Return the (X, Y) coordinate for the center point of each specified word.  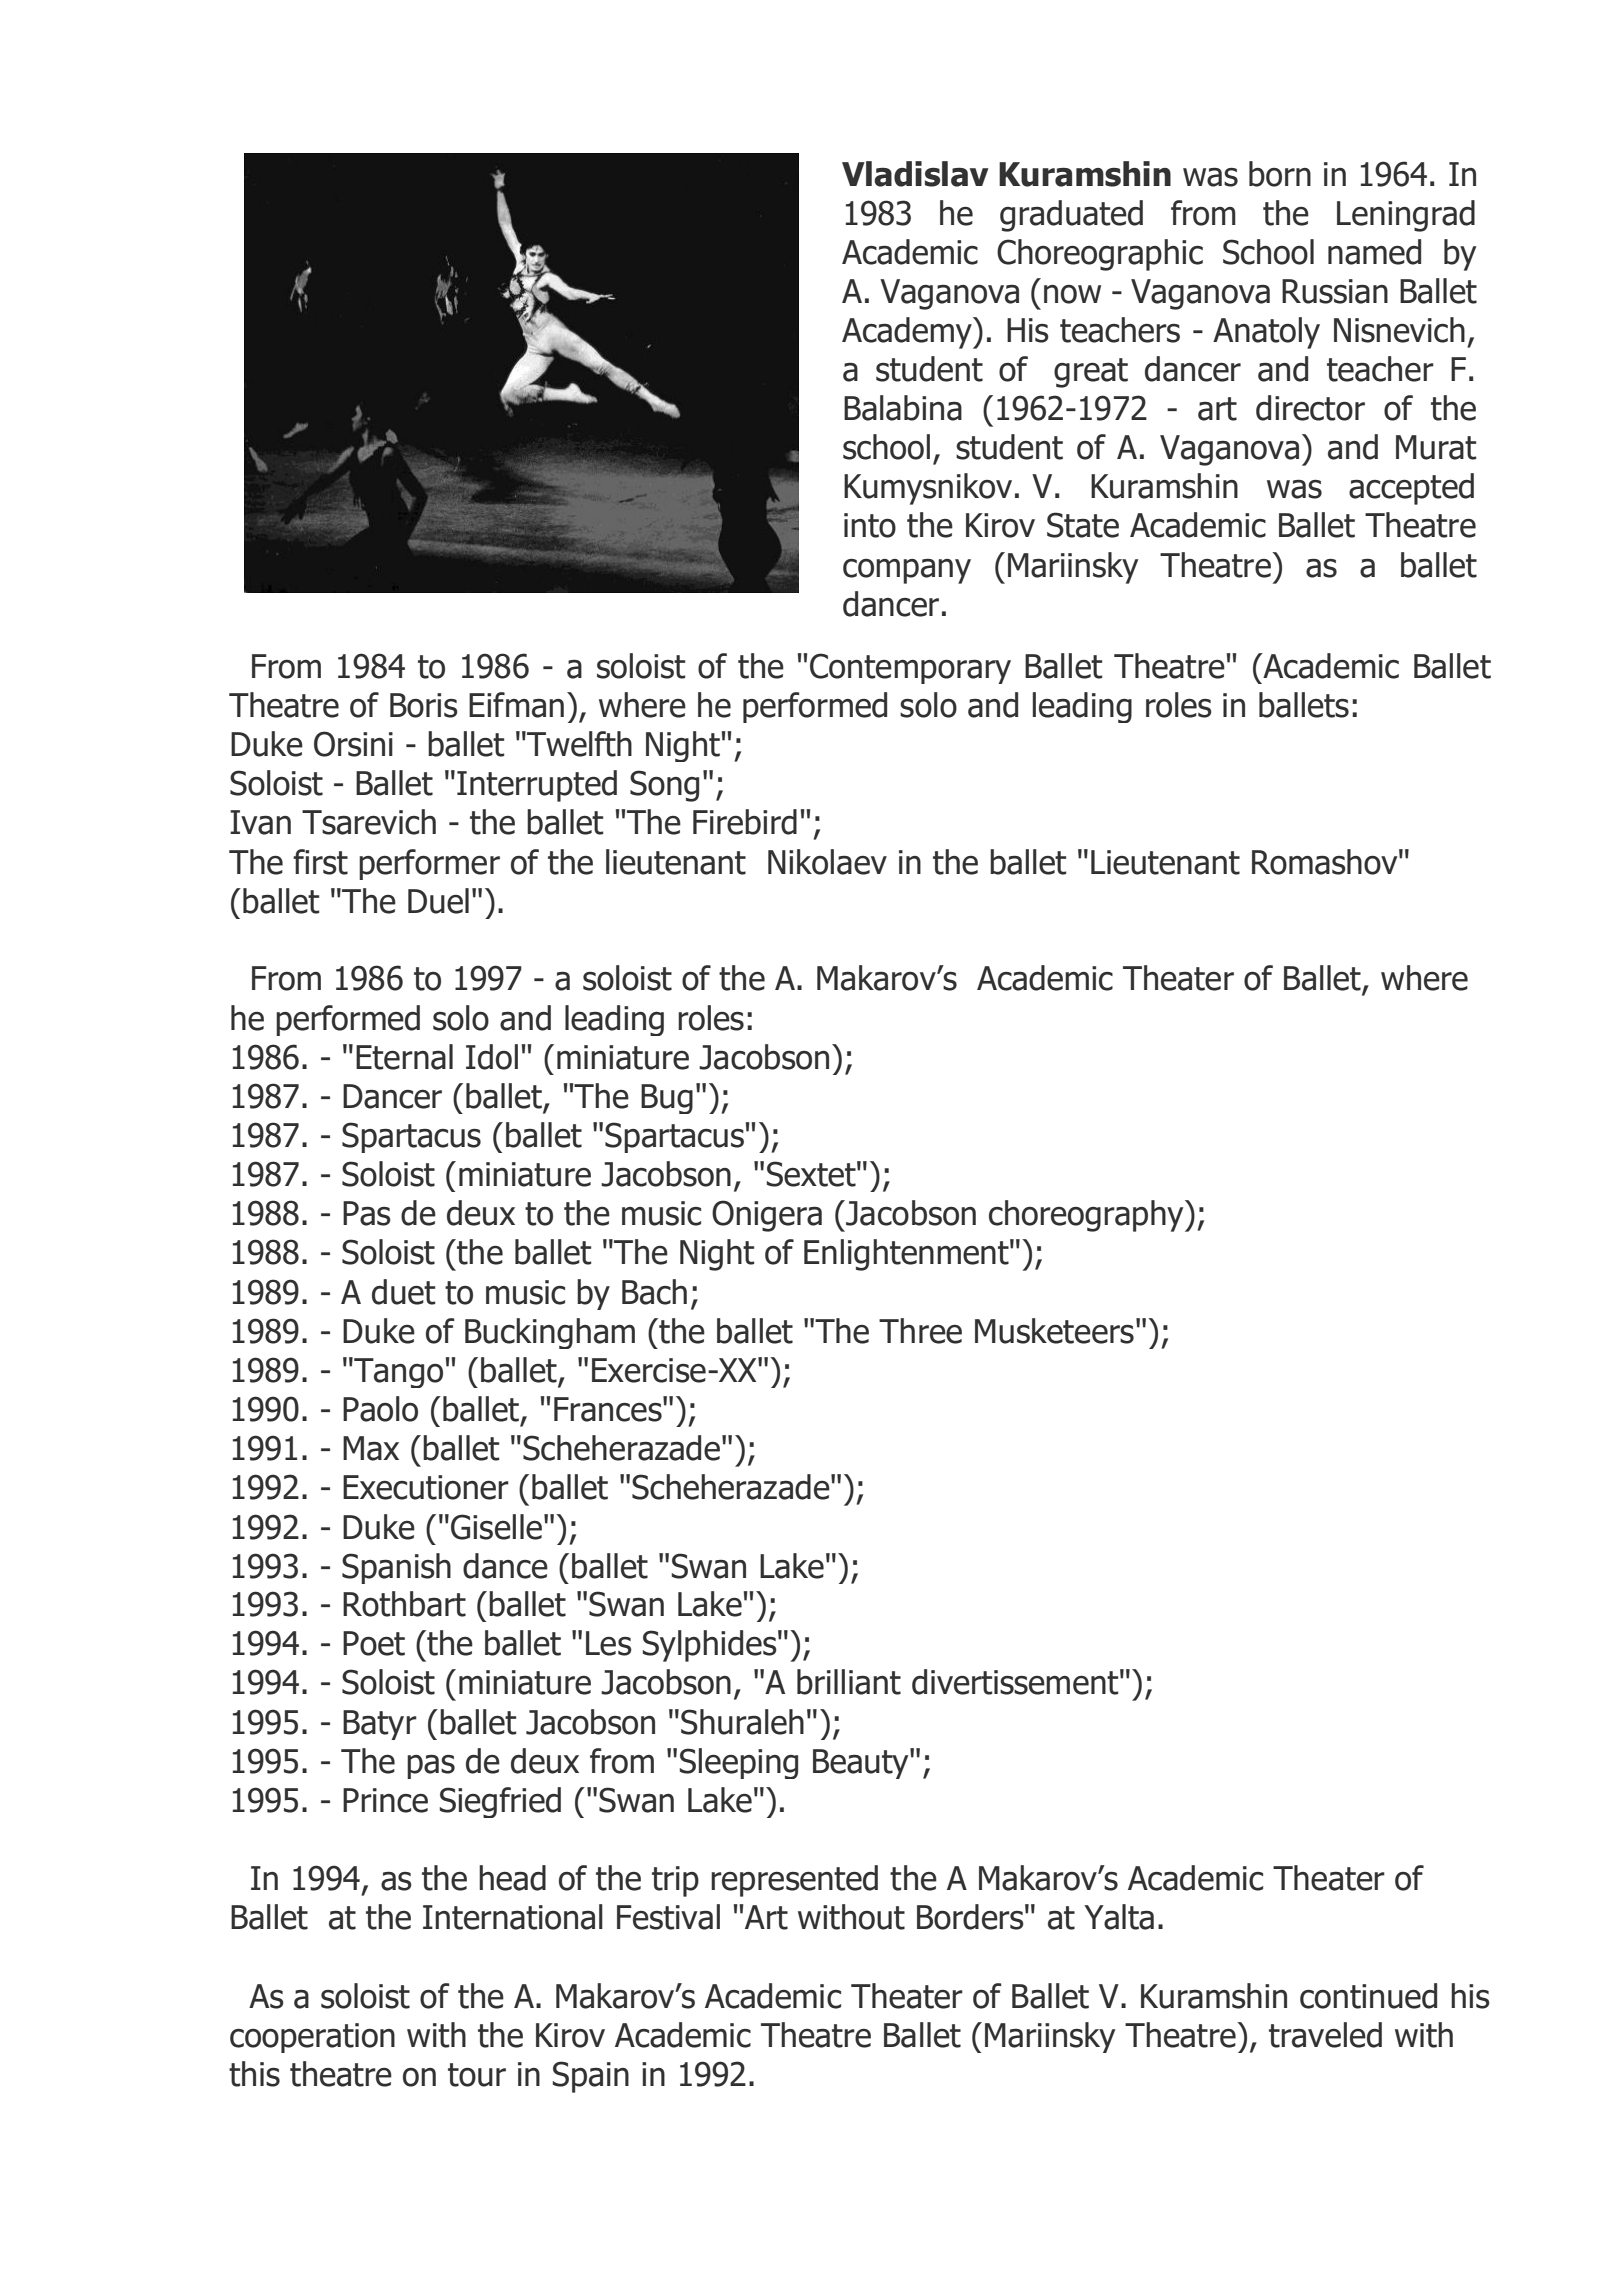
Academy (908, 333)
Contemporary (910, 668)
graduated (1071, 216)
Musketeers (1054, 1331)
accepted (1411, 489)
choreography (1087, 1216)
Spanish (396, 1568)
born (1280, 174)
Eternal (404, 1057)
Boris (424, 705)
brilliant (849, 1682)
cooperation (312, 2038)
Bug (667, 1099)
